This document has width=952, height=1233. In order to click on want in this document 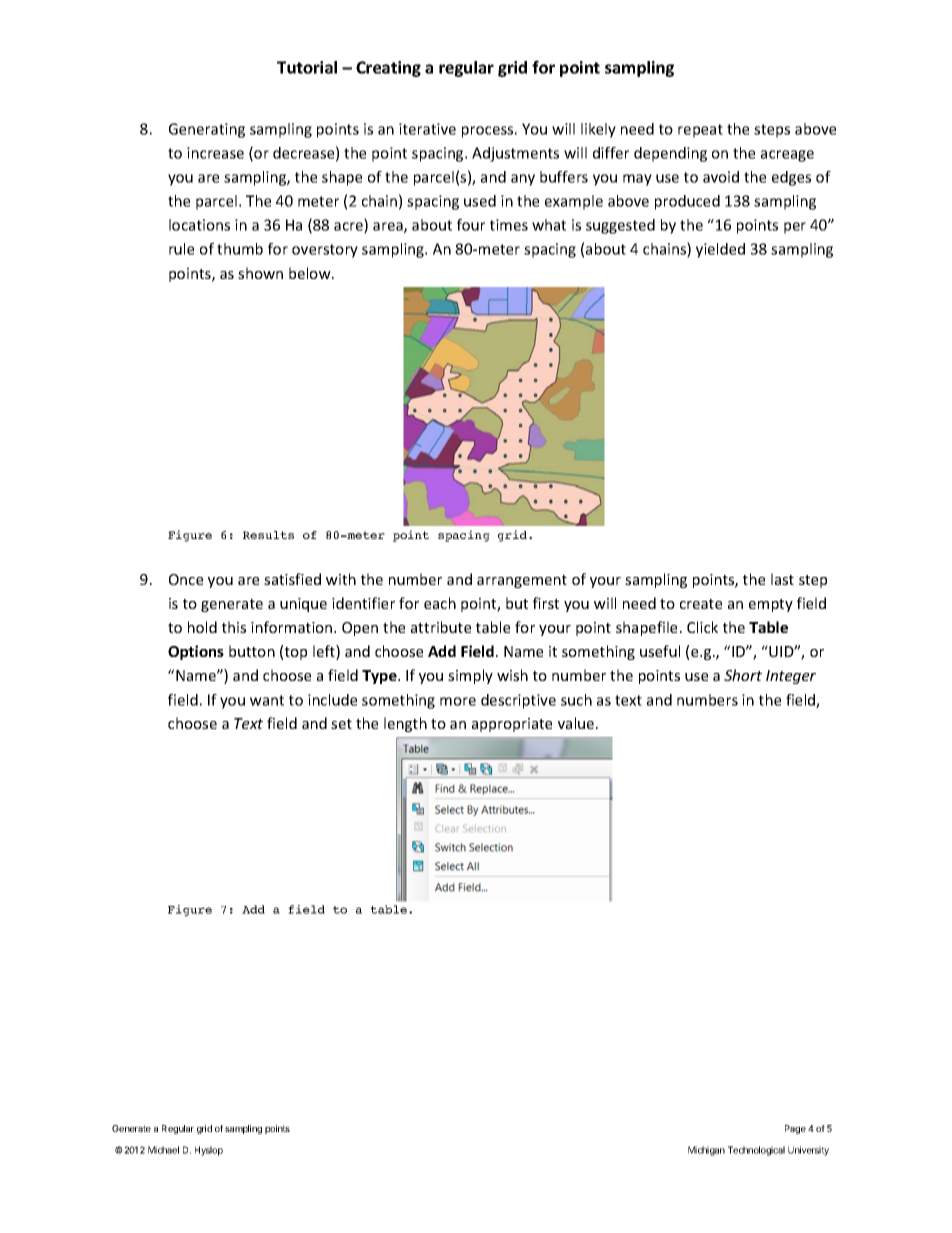, I will do `click(267, 700)`.
